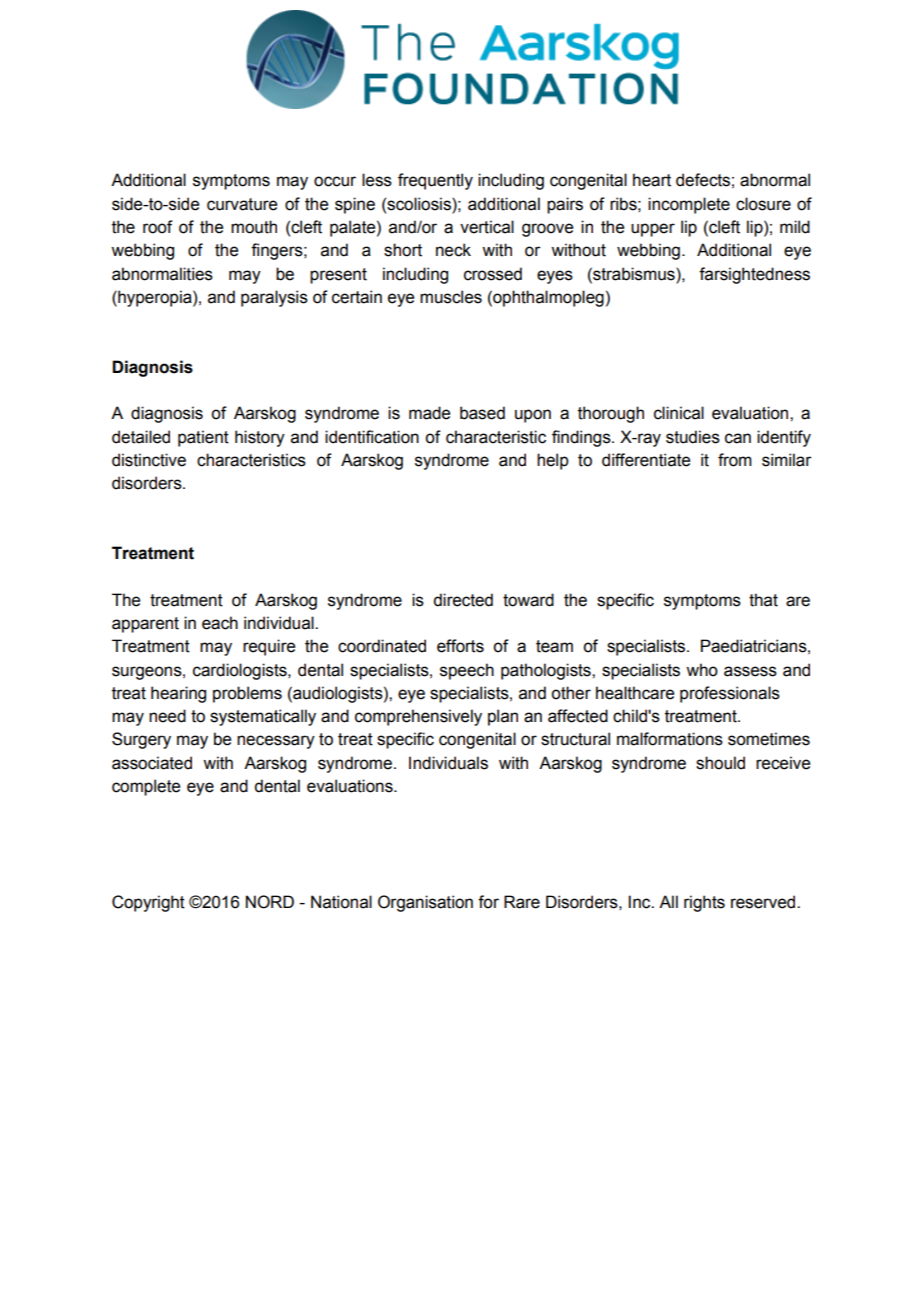  I want to click on closure, so click(763, 204).
